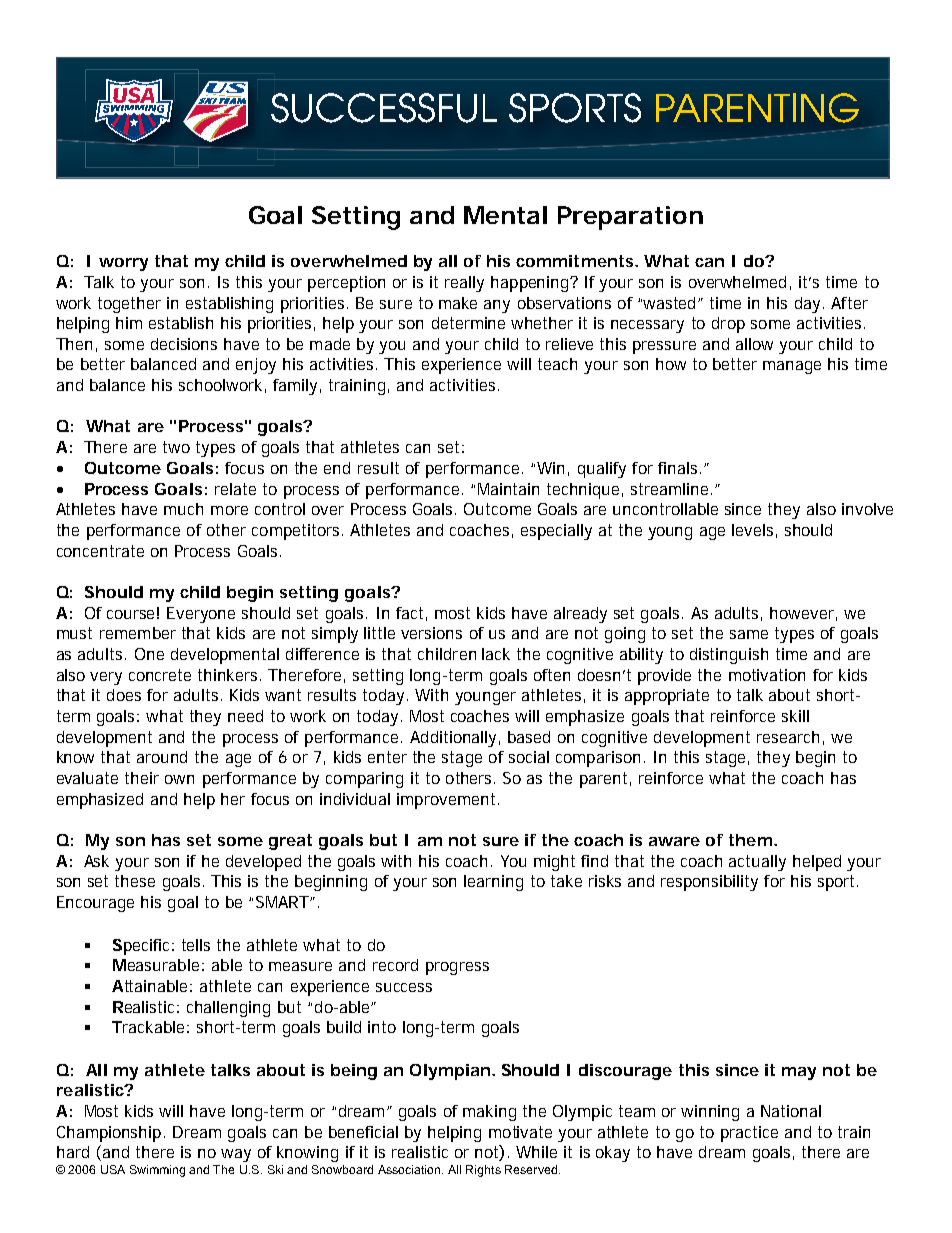 Image resolution: width=952 pixels, height=1233 pixels. What do you see at coordinates (795, 716) in the screenshot?
I see `skill` at bounding box center [795, 716].
